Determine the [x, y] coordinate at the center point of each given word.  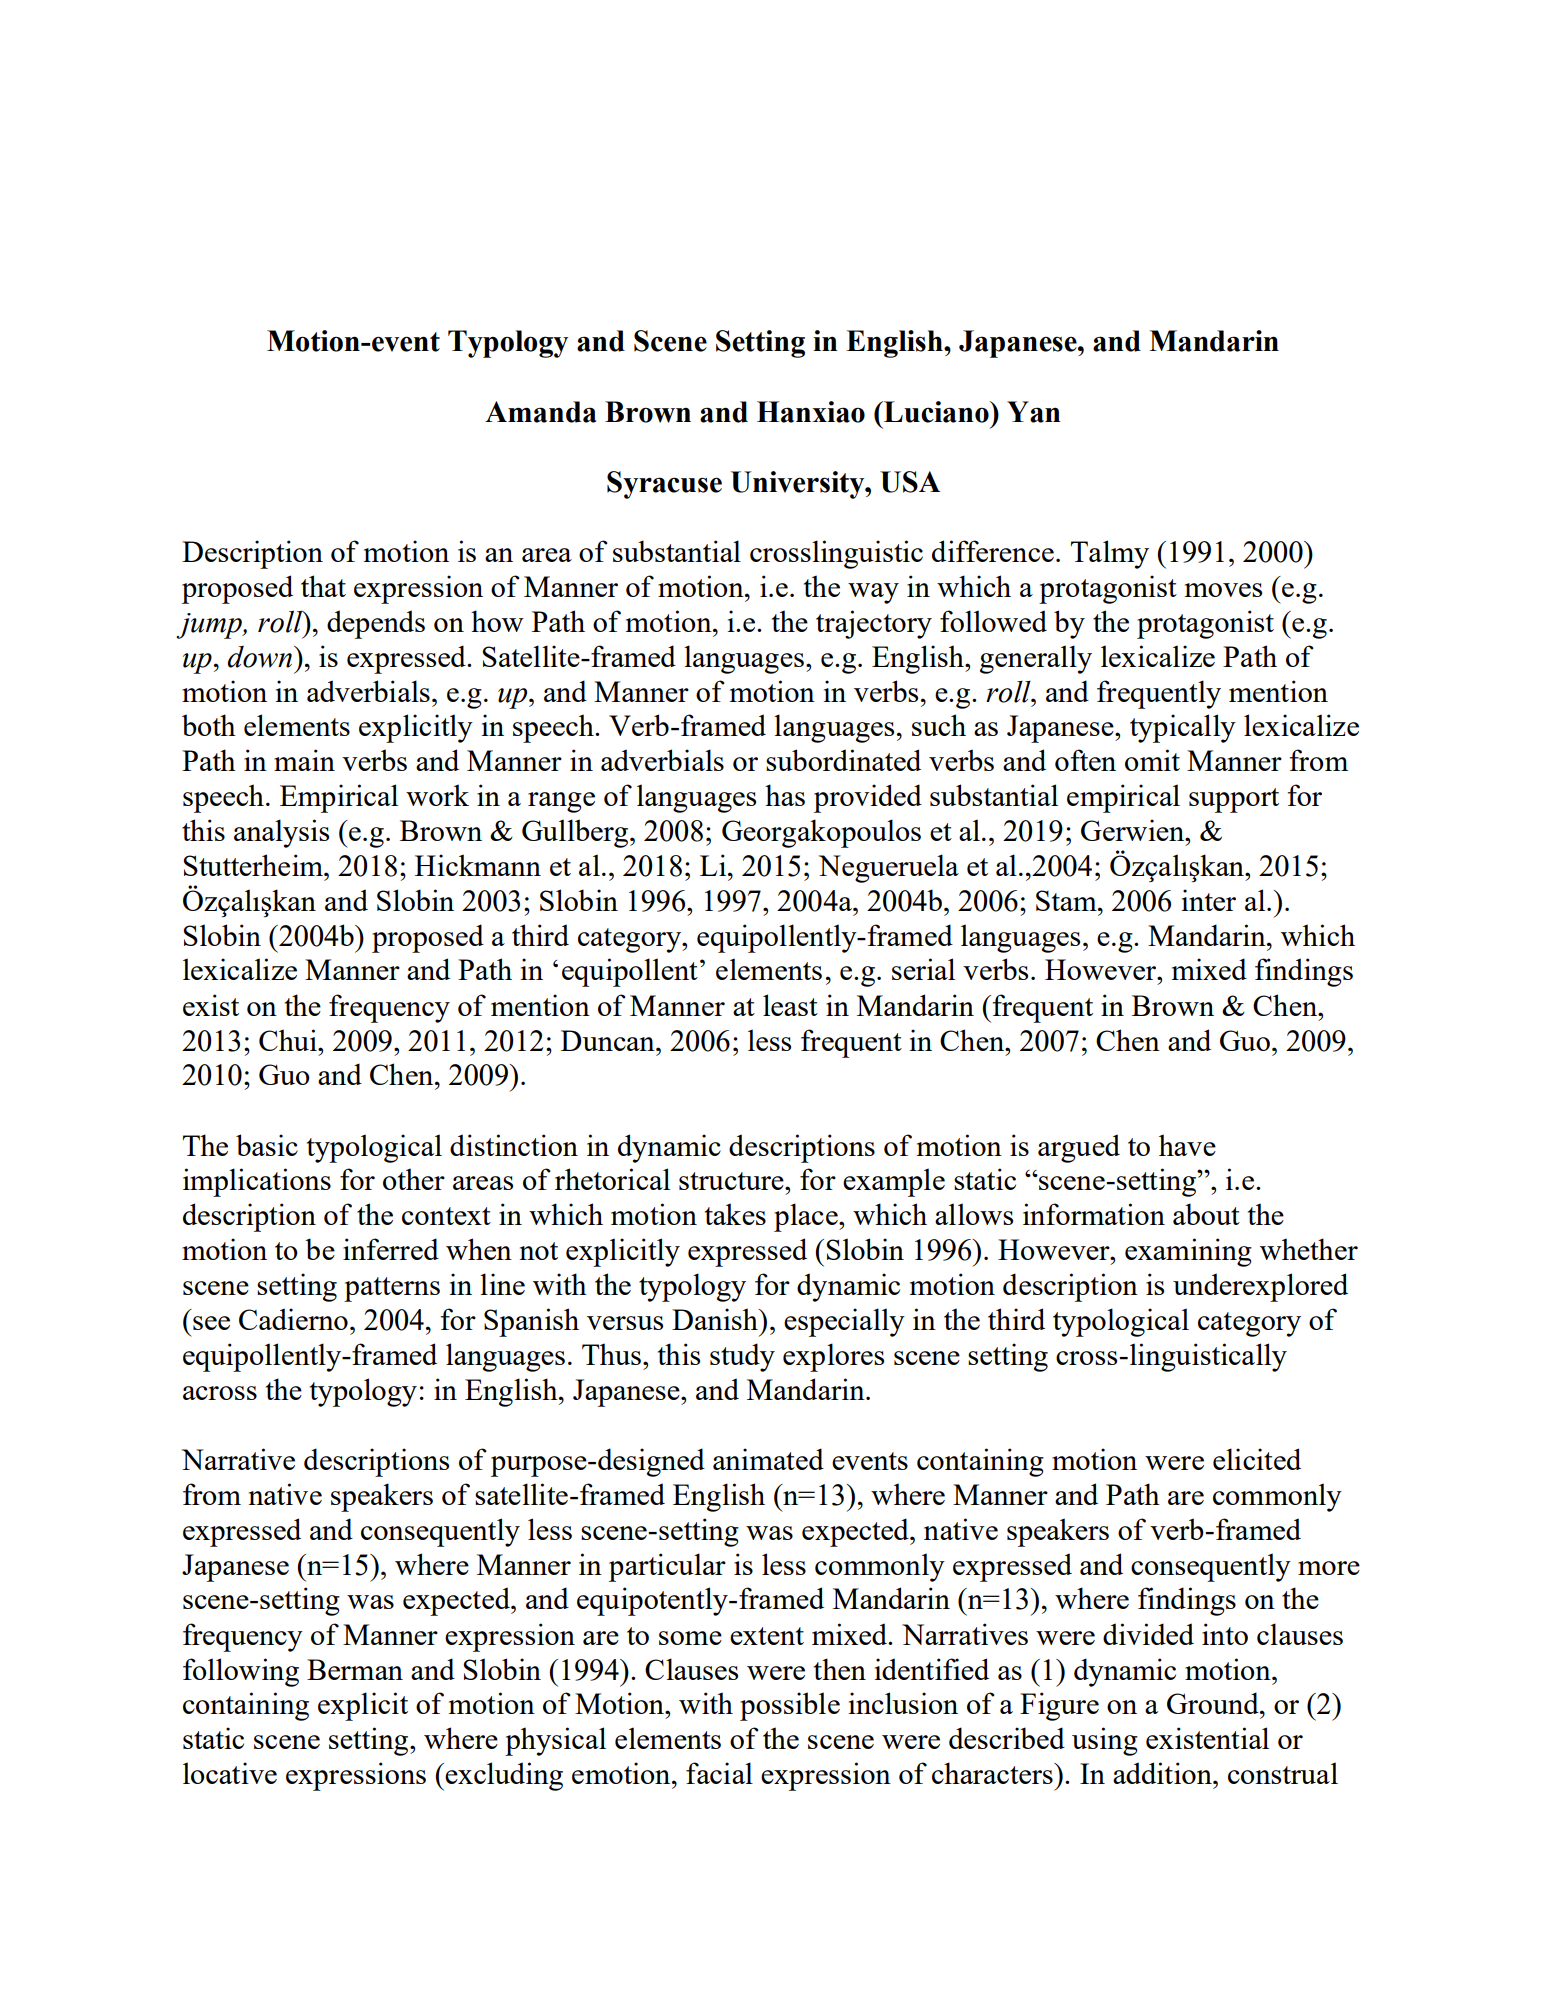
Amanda [541, 412]
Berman [355, 1669]
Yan [1034, 412]
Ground [1214, 1703]
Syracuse [664, 485]
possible [790, 1706]
